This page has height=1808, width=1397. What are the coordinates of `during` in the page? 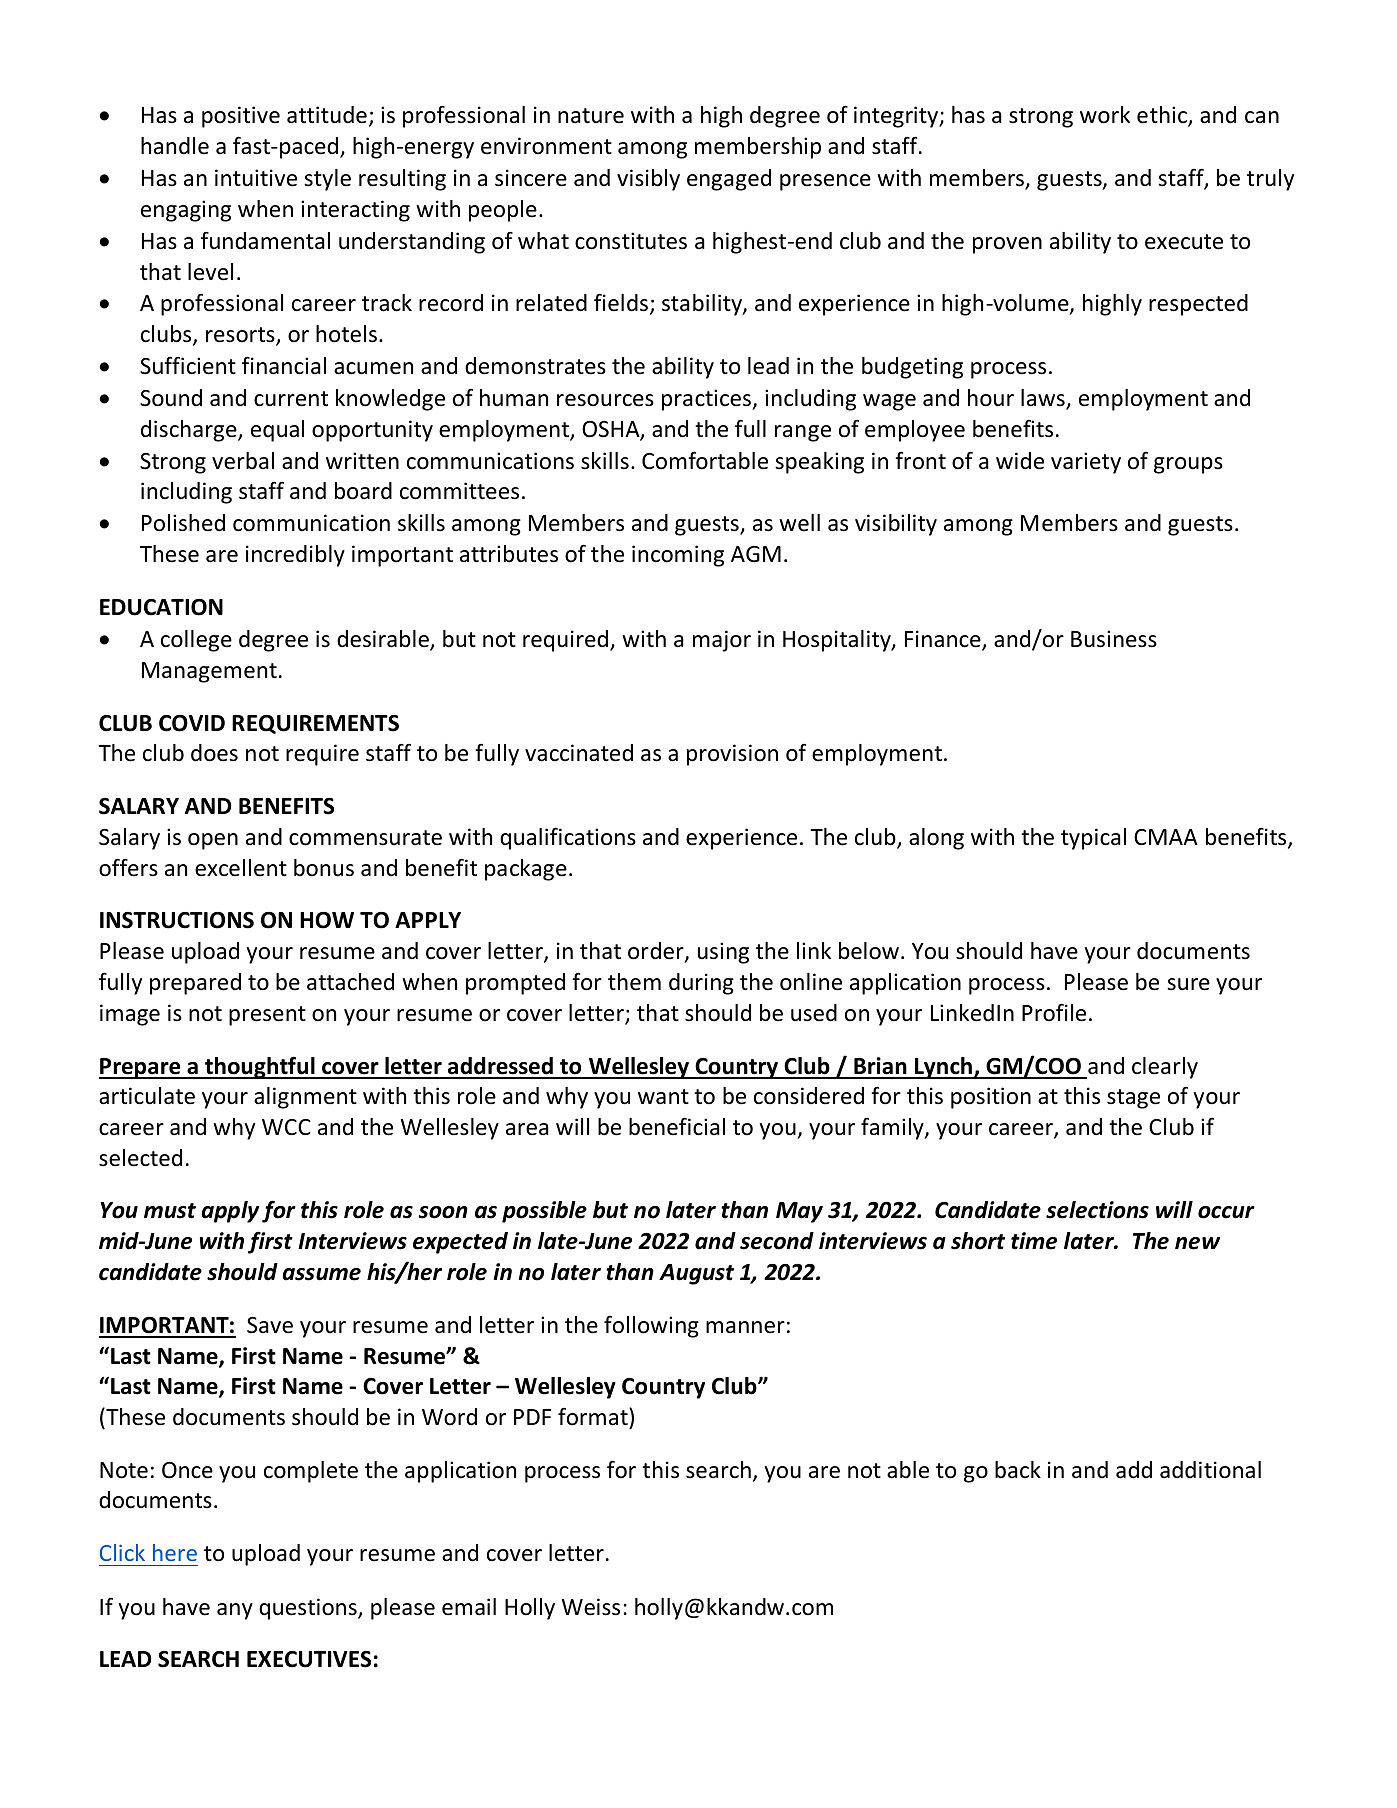 It's located at (701, 984).
